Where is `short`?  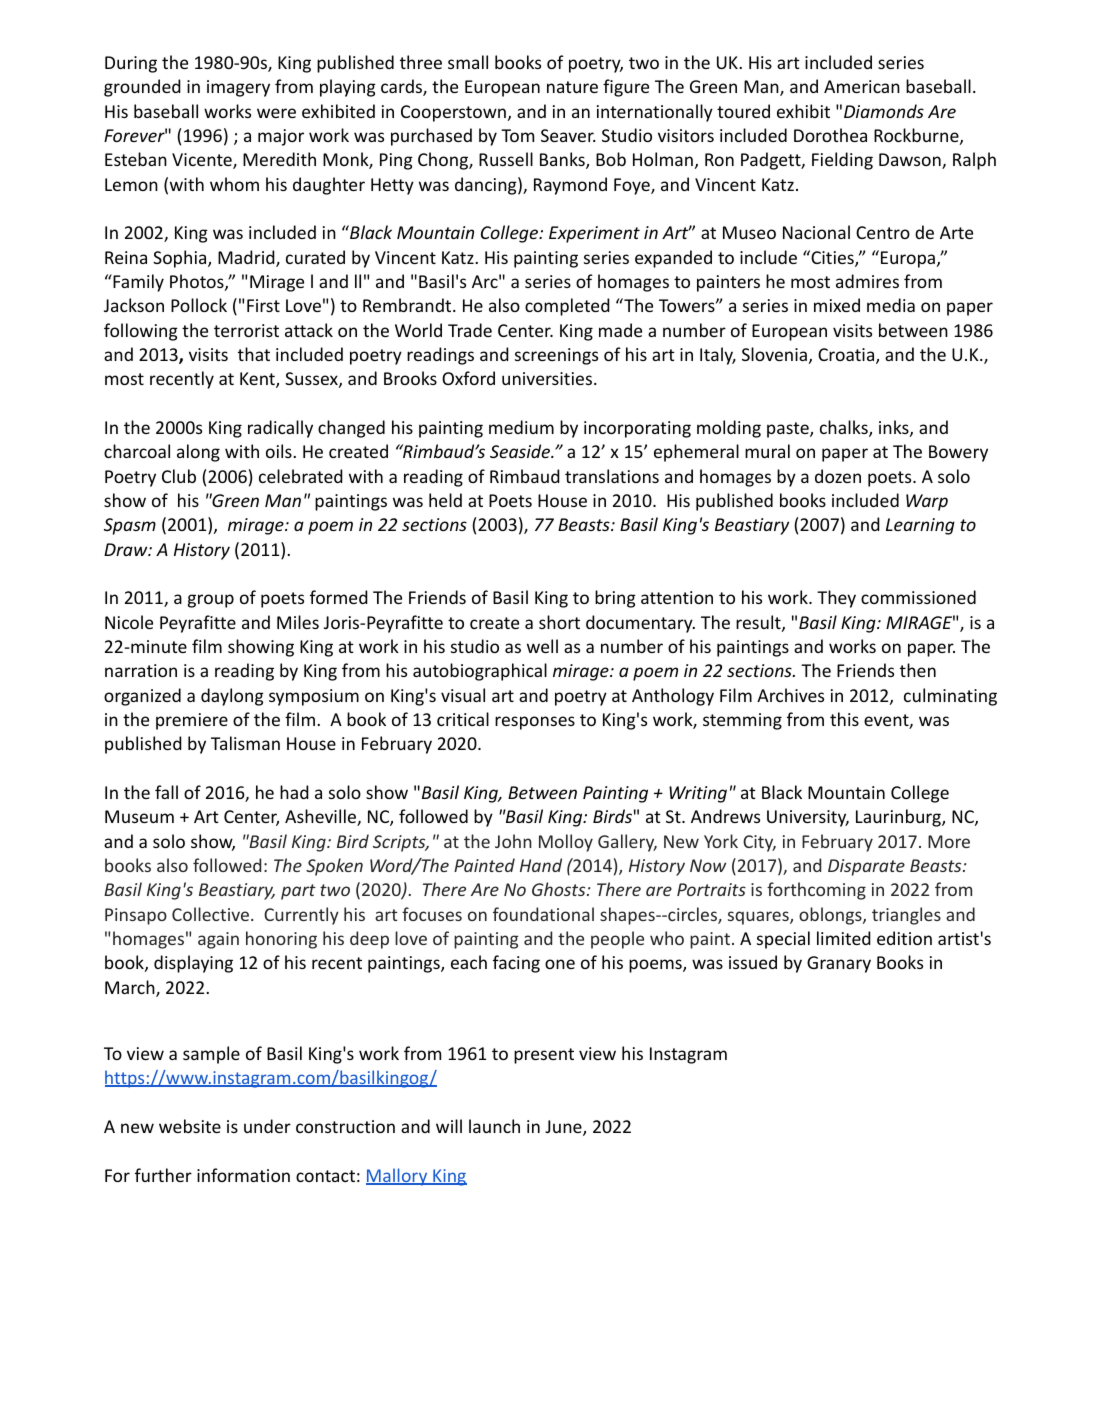 short is located at coordinates (559, 622).
